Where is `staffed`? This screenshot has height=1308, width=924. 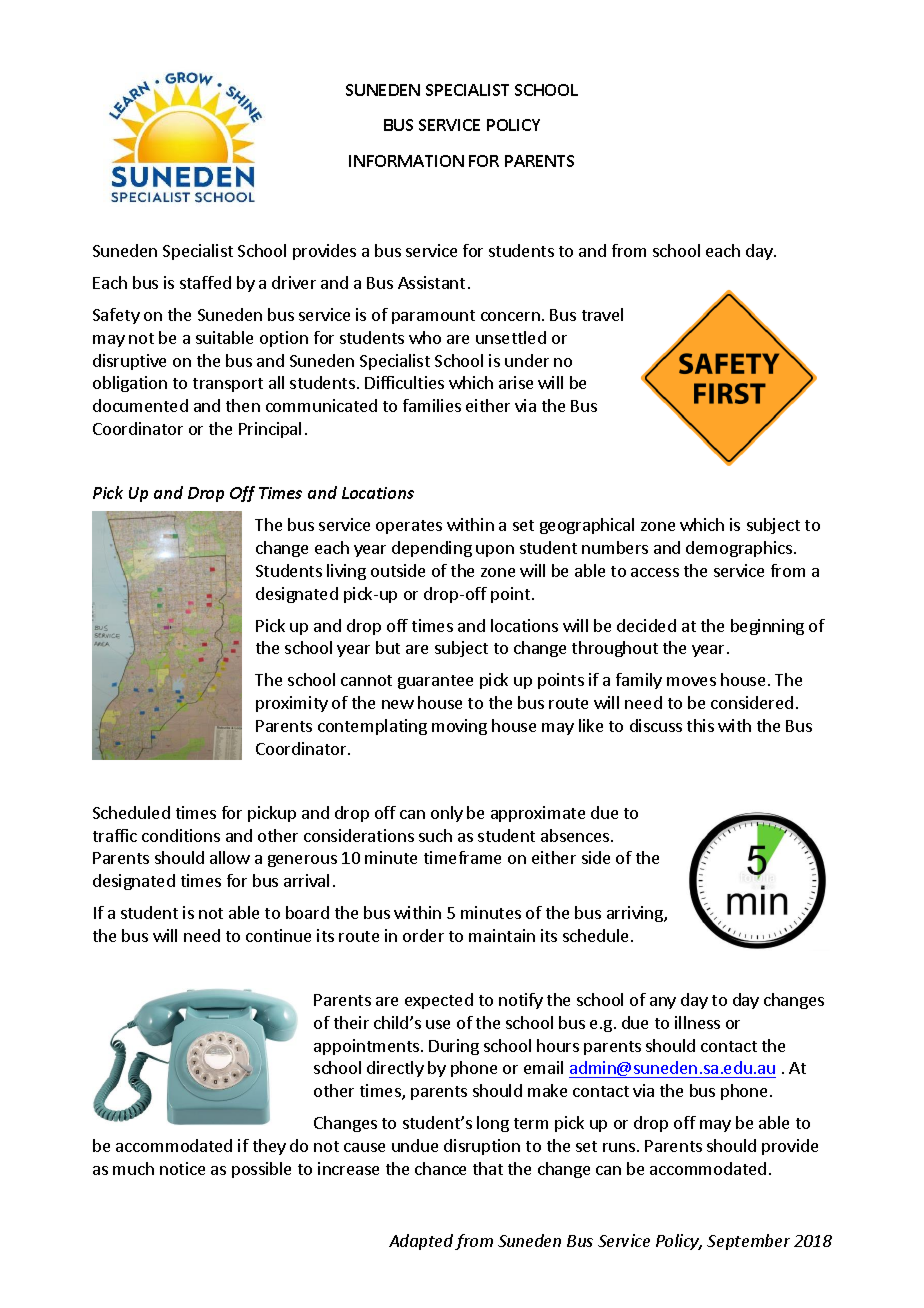 staffed is located at coordinates (205, 282).
